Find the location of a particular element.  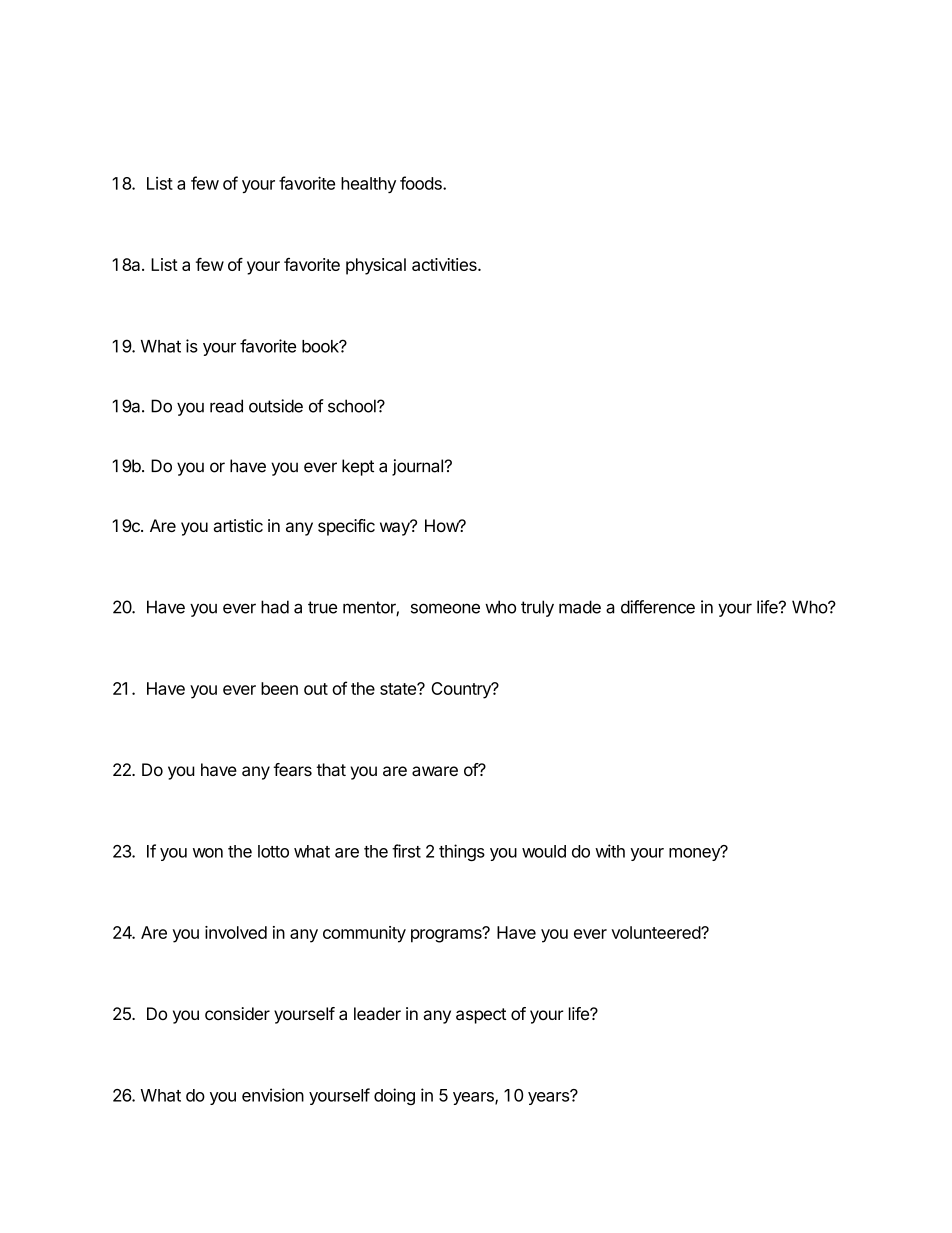

healthy is located at coordinates (368, 185).
